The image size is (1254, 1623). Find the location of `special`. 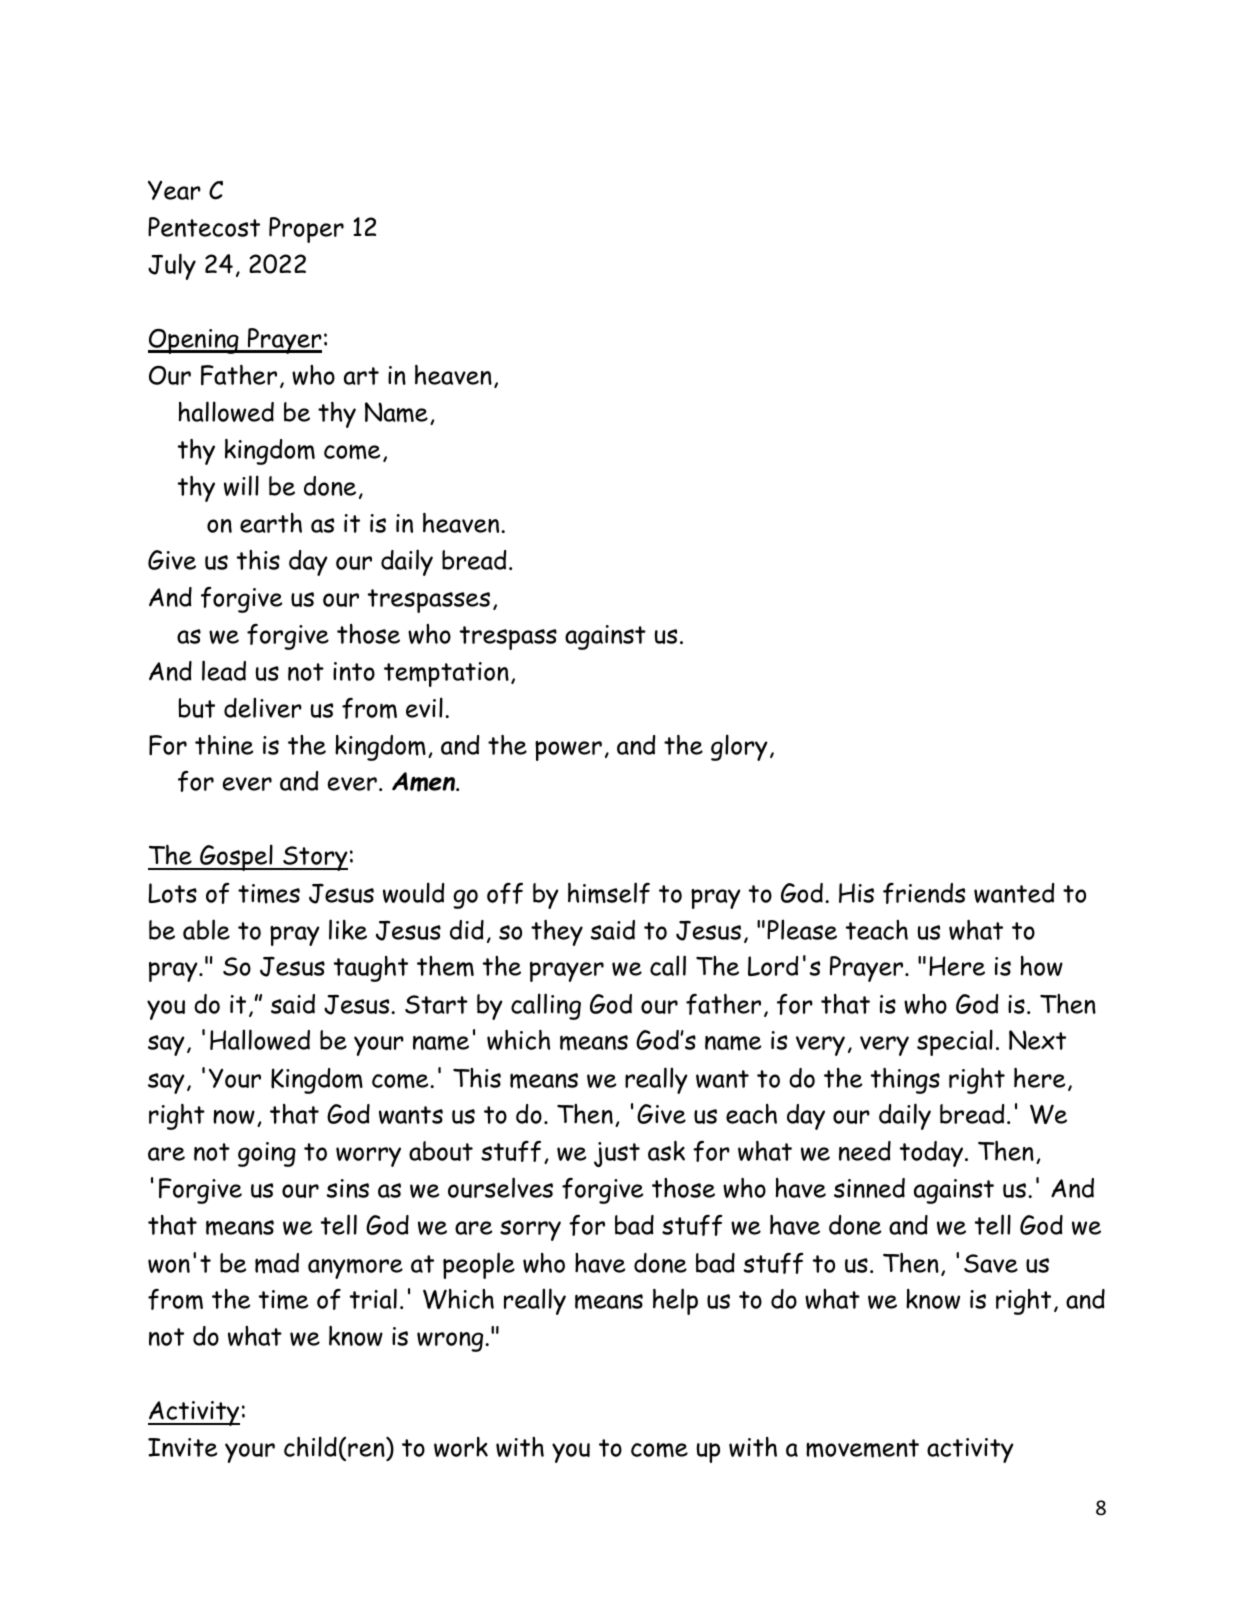

special is located at coordinates (955, 1042).
